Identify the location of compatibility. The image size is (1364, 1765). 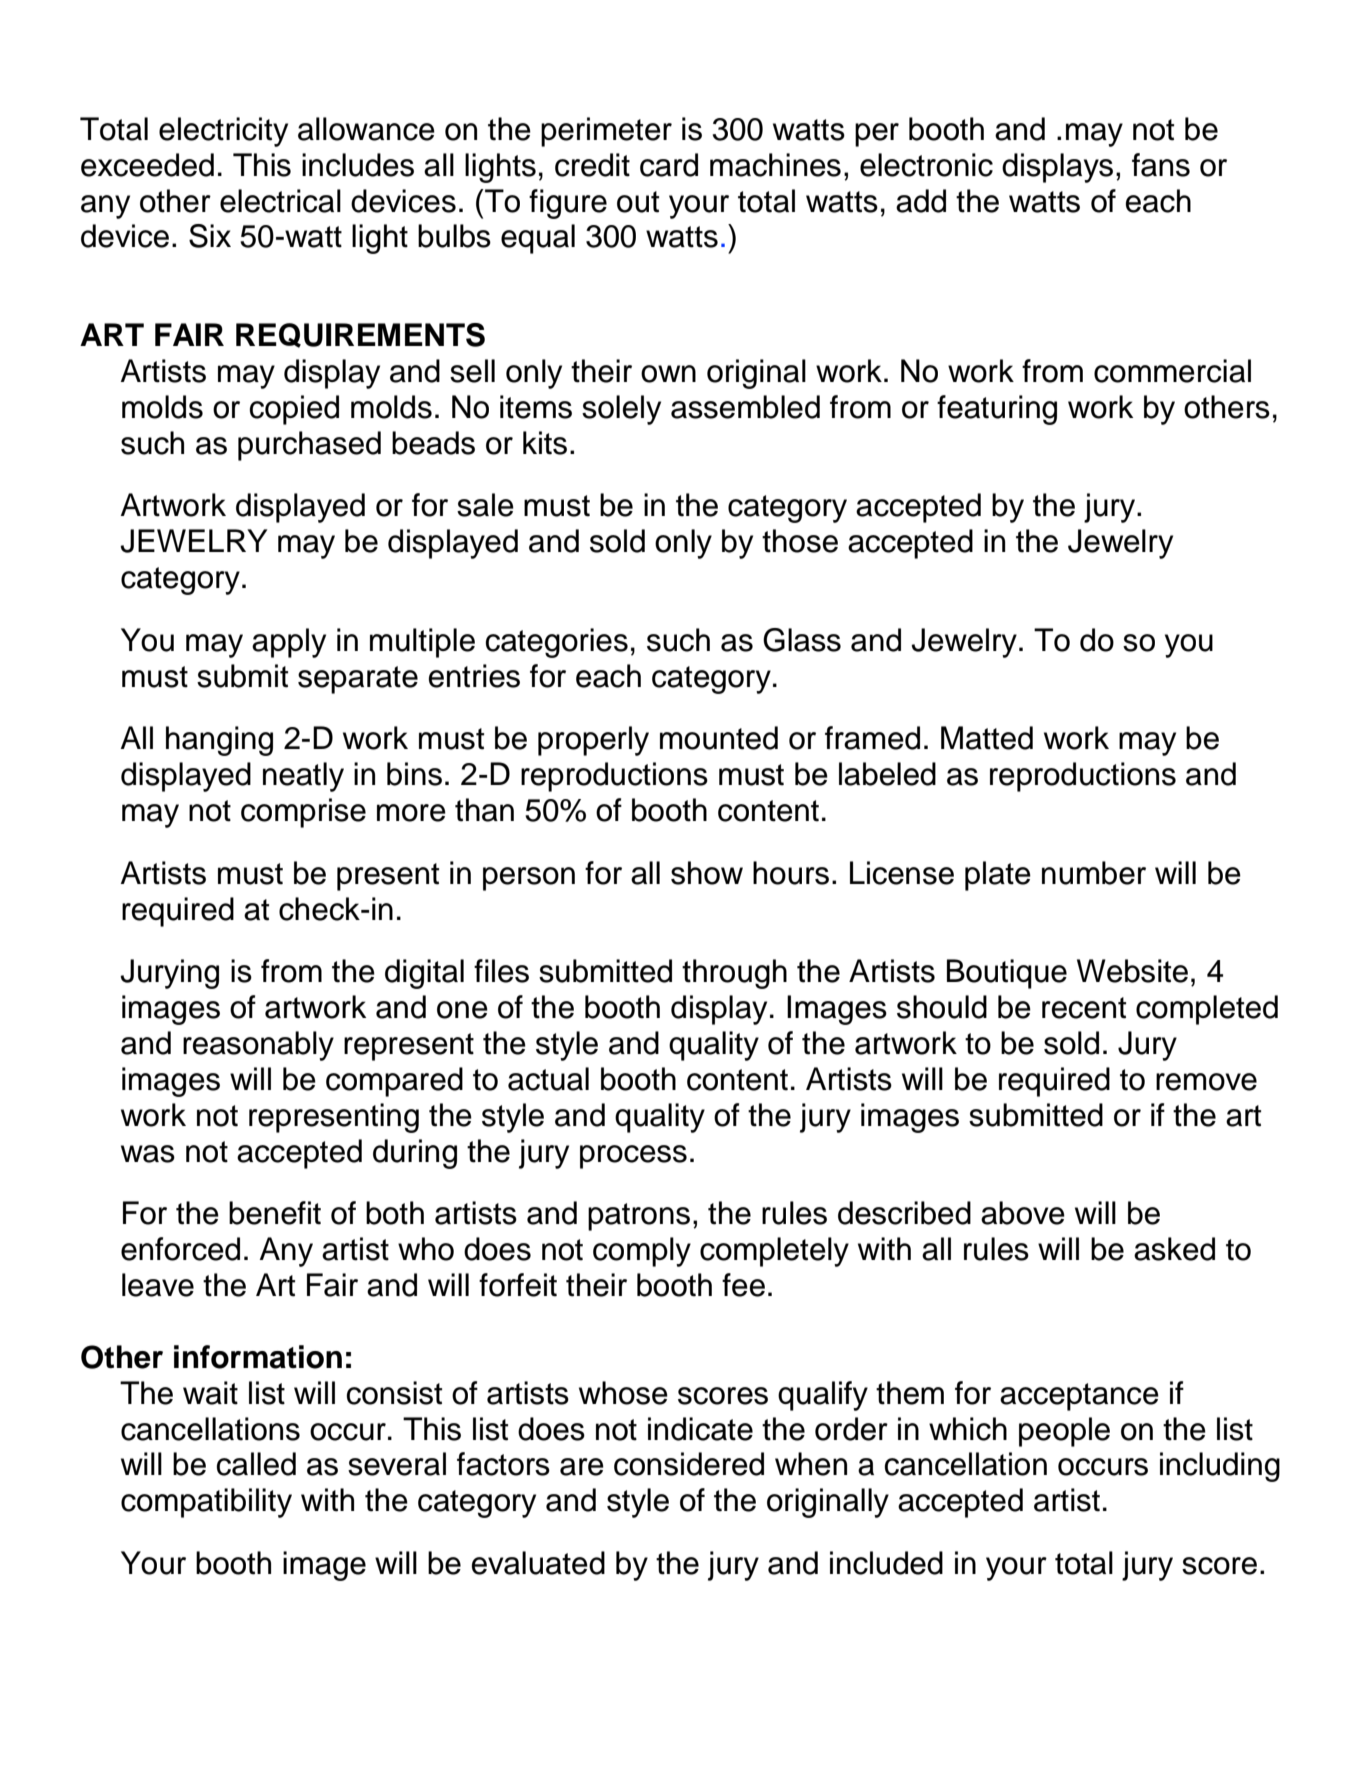
(206, 1503).
